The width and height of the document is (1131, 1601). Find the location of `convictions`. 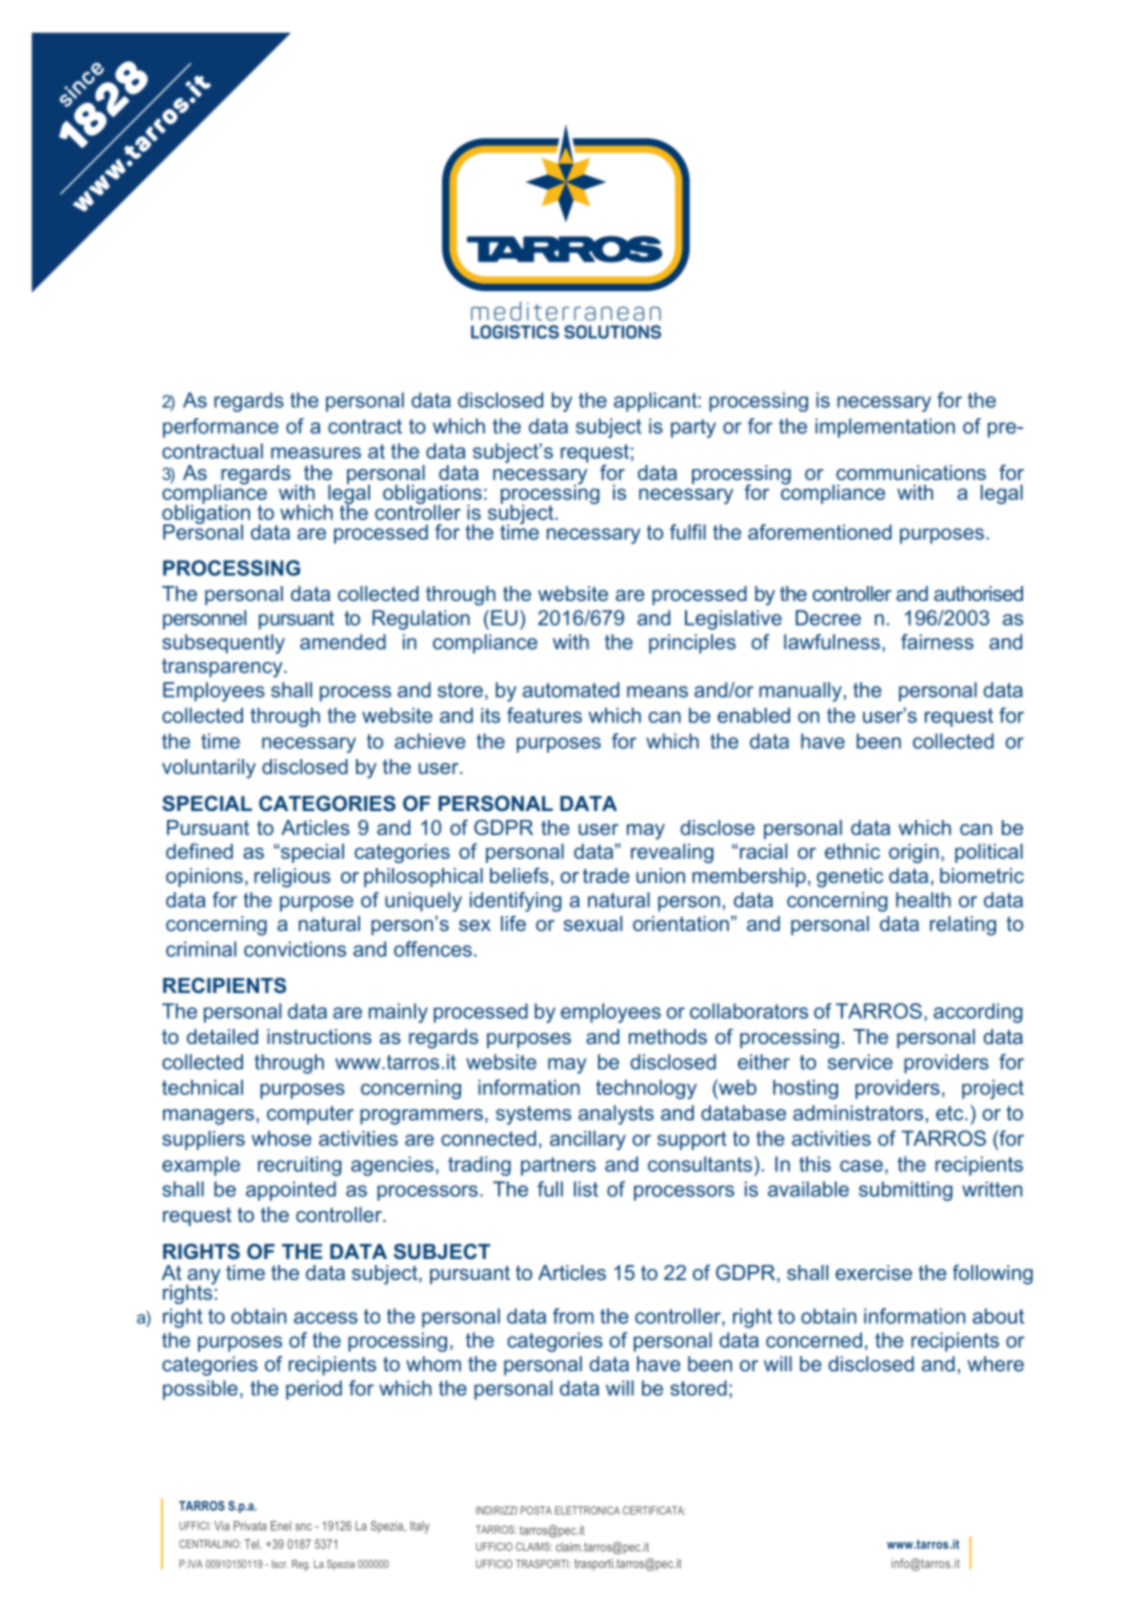

convictions is located at coordinates (295, 949).
